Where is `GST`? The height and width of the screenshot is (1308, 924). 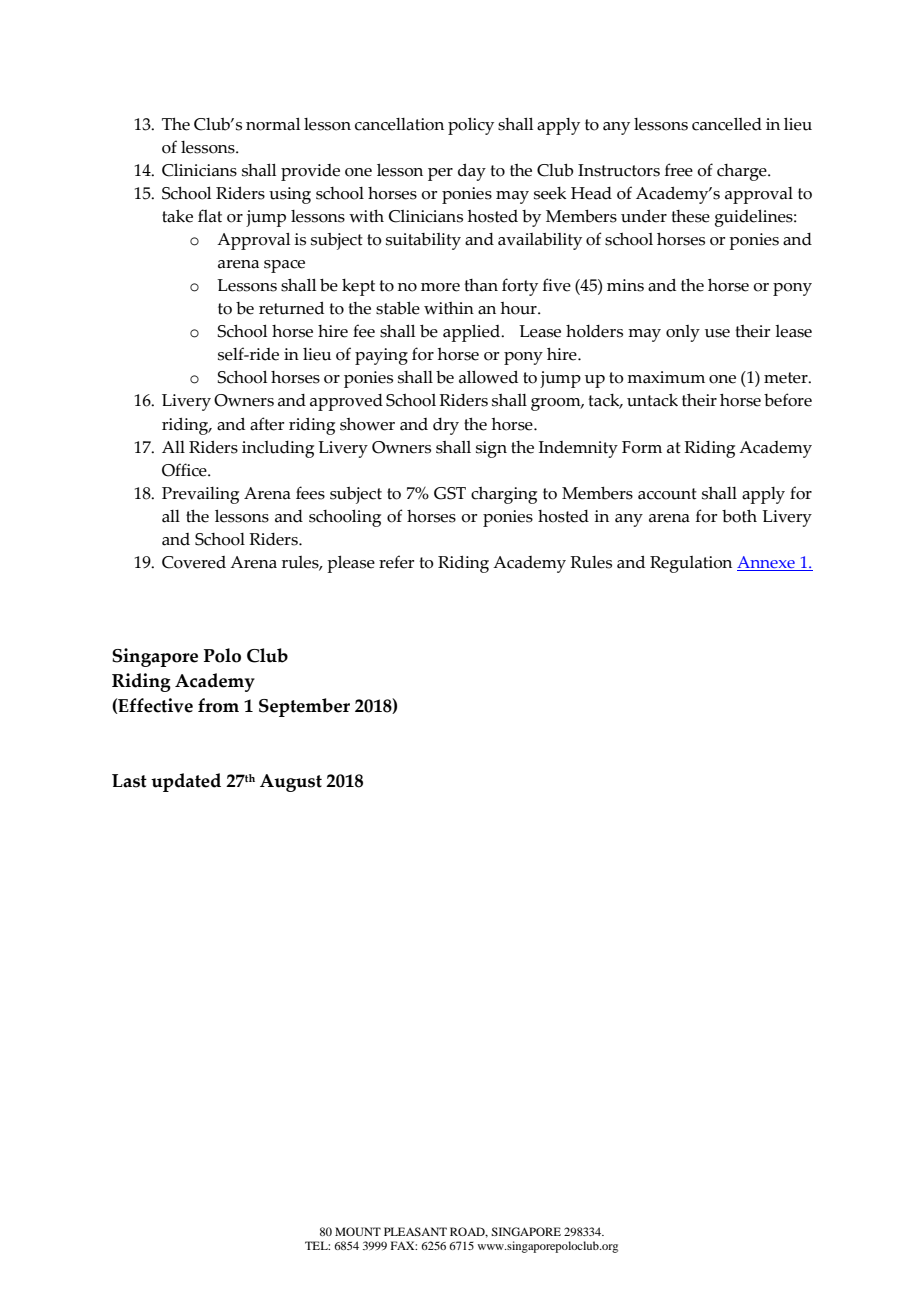
GST is located at coordinates (450, 493).
